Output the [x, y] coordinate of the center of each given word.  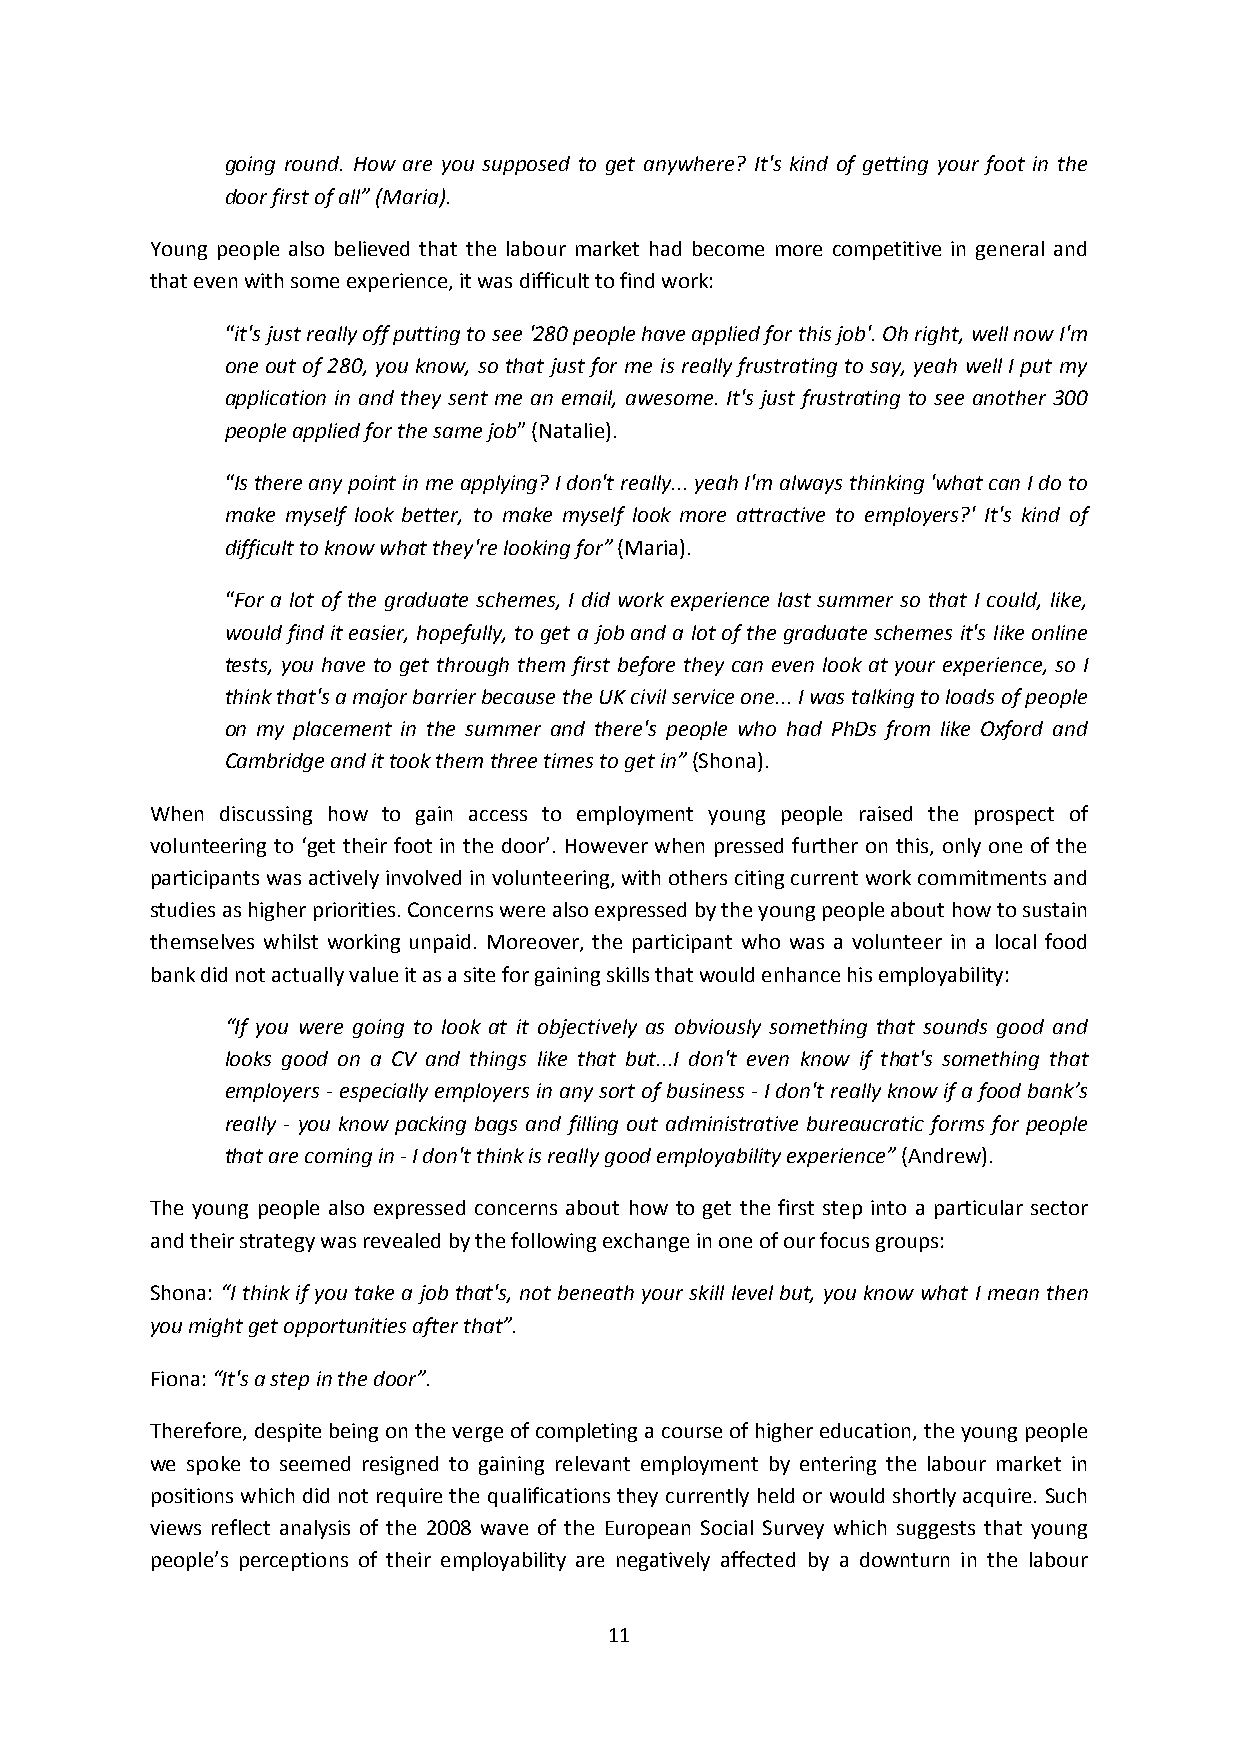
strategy [277, 1243]
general [1010, 250]
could [1013, 601]
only [962, 847]
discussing [266, 815]
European [648, 1530]
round [313, 163]
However [607, 846]
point [372, 484]
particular [979, 1209]
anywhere [689, 165]
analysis [315, 1529]
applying [499, 484]
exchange [646, 1242]
